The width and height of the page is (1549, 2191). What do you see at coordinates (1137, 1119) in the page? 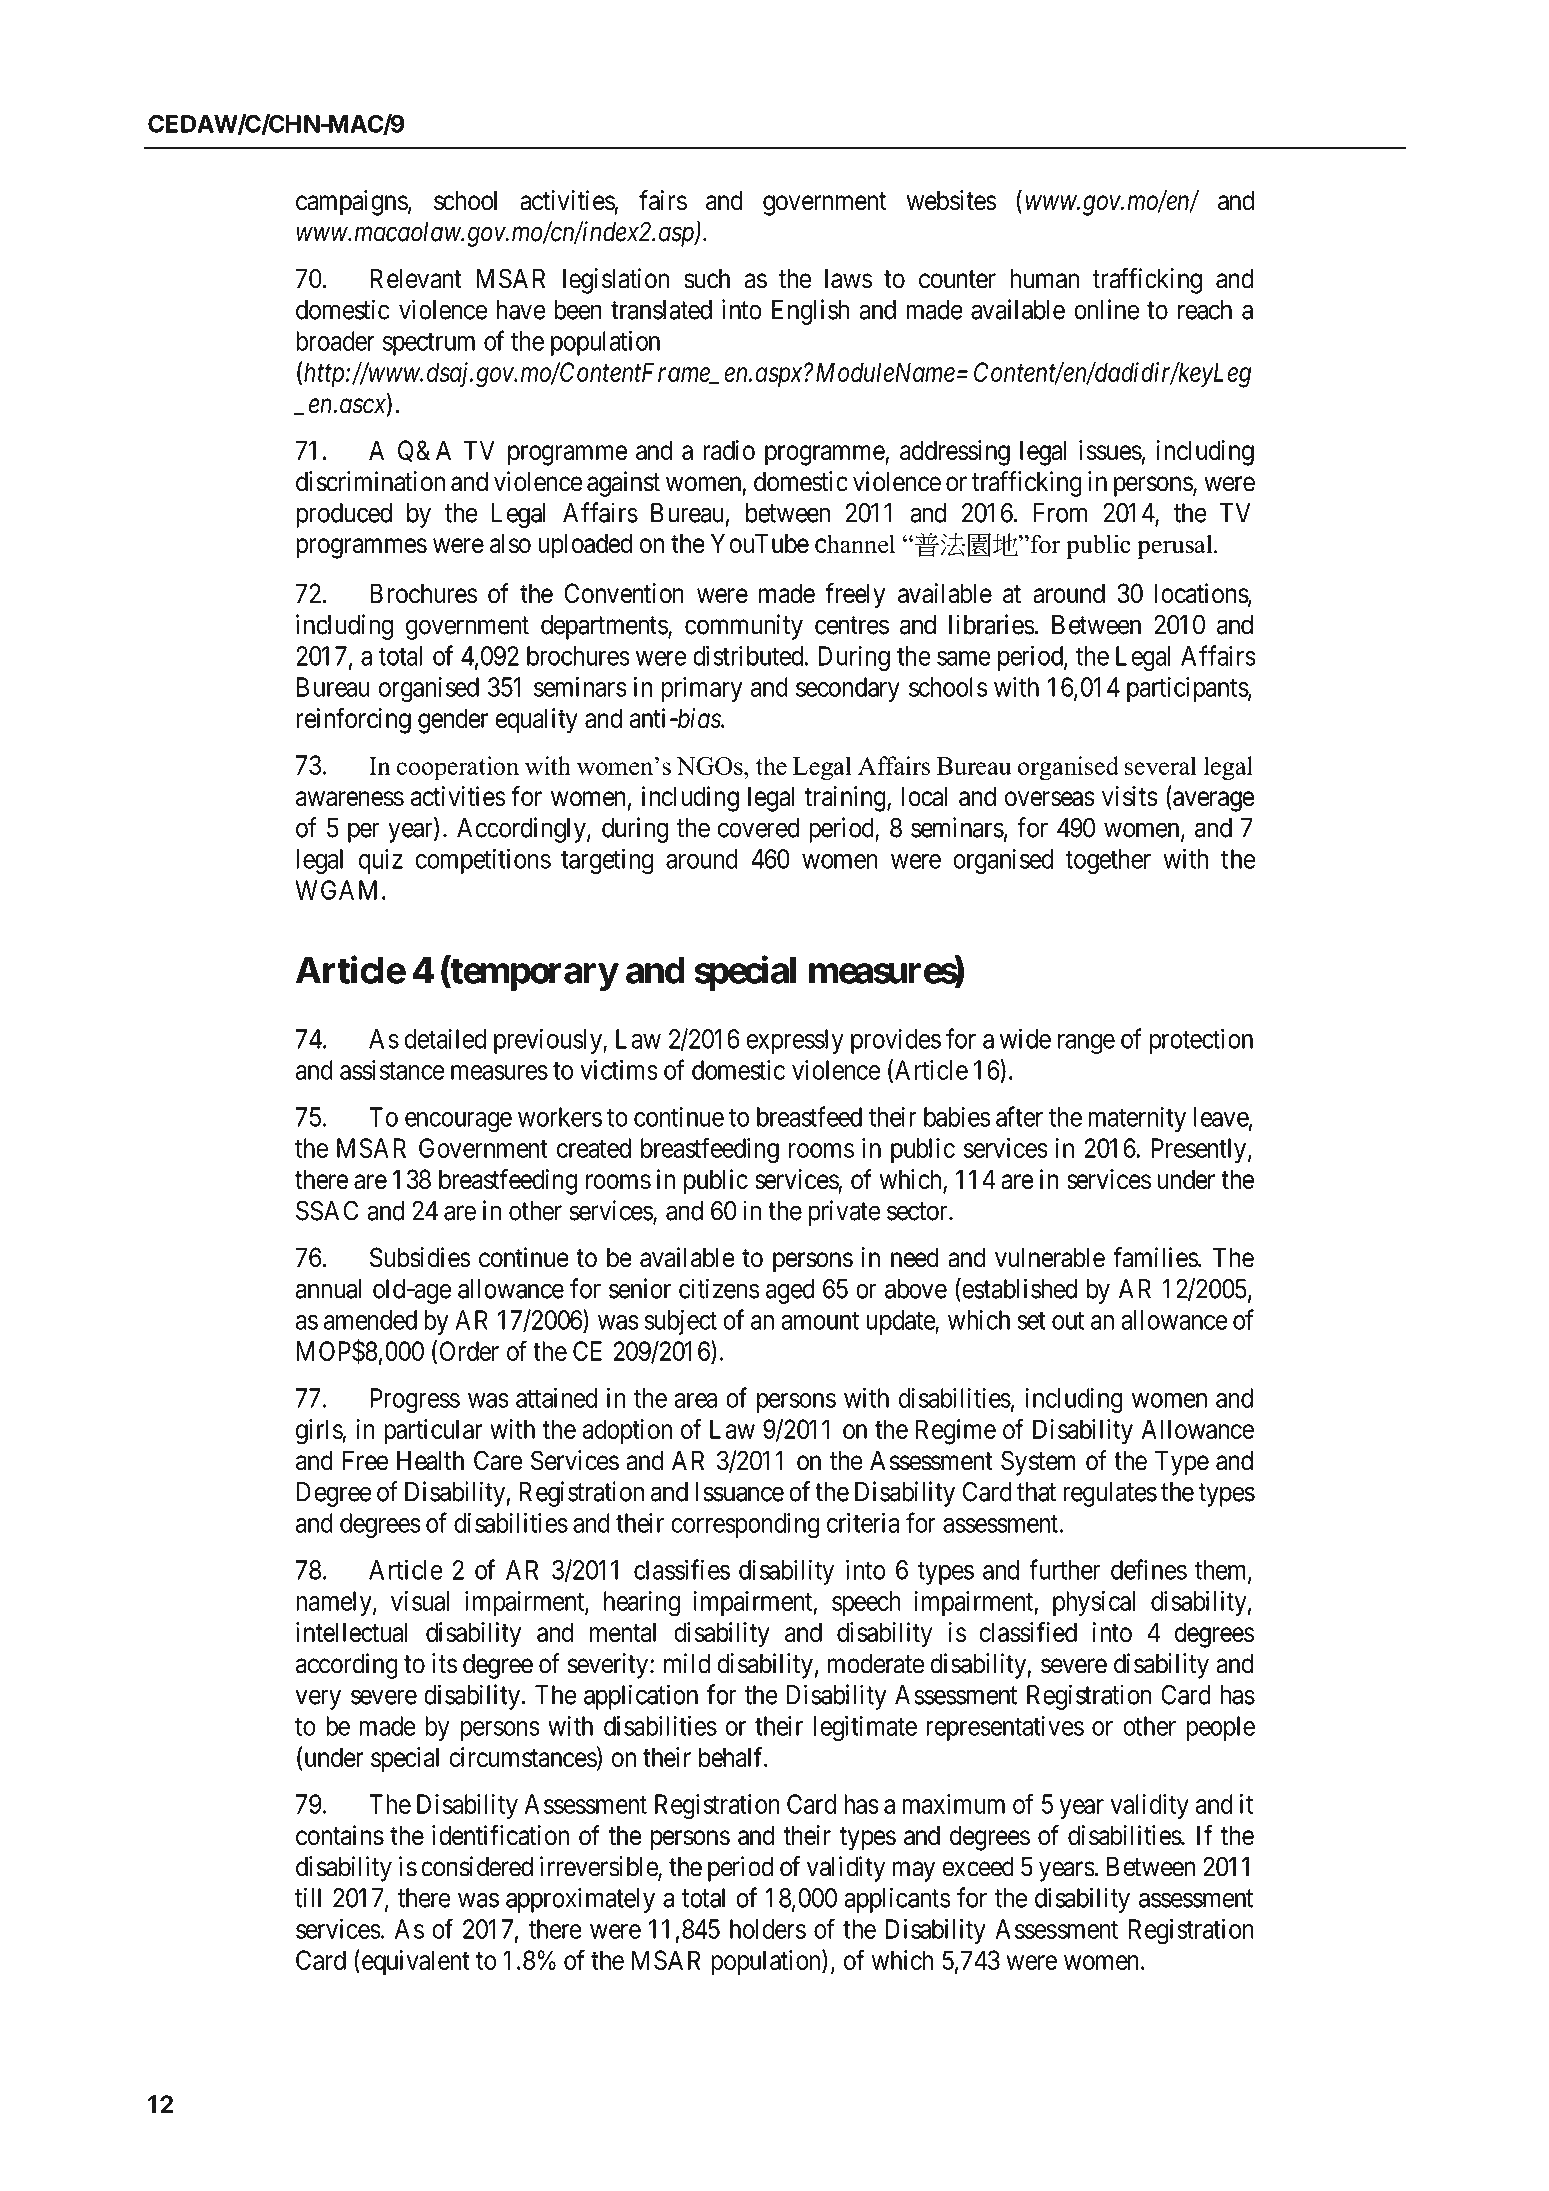
I see `maternity` at bounding box center [1137, 1119].
